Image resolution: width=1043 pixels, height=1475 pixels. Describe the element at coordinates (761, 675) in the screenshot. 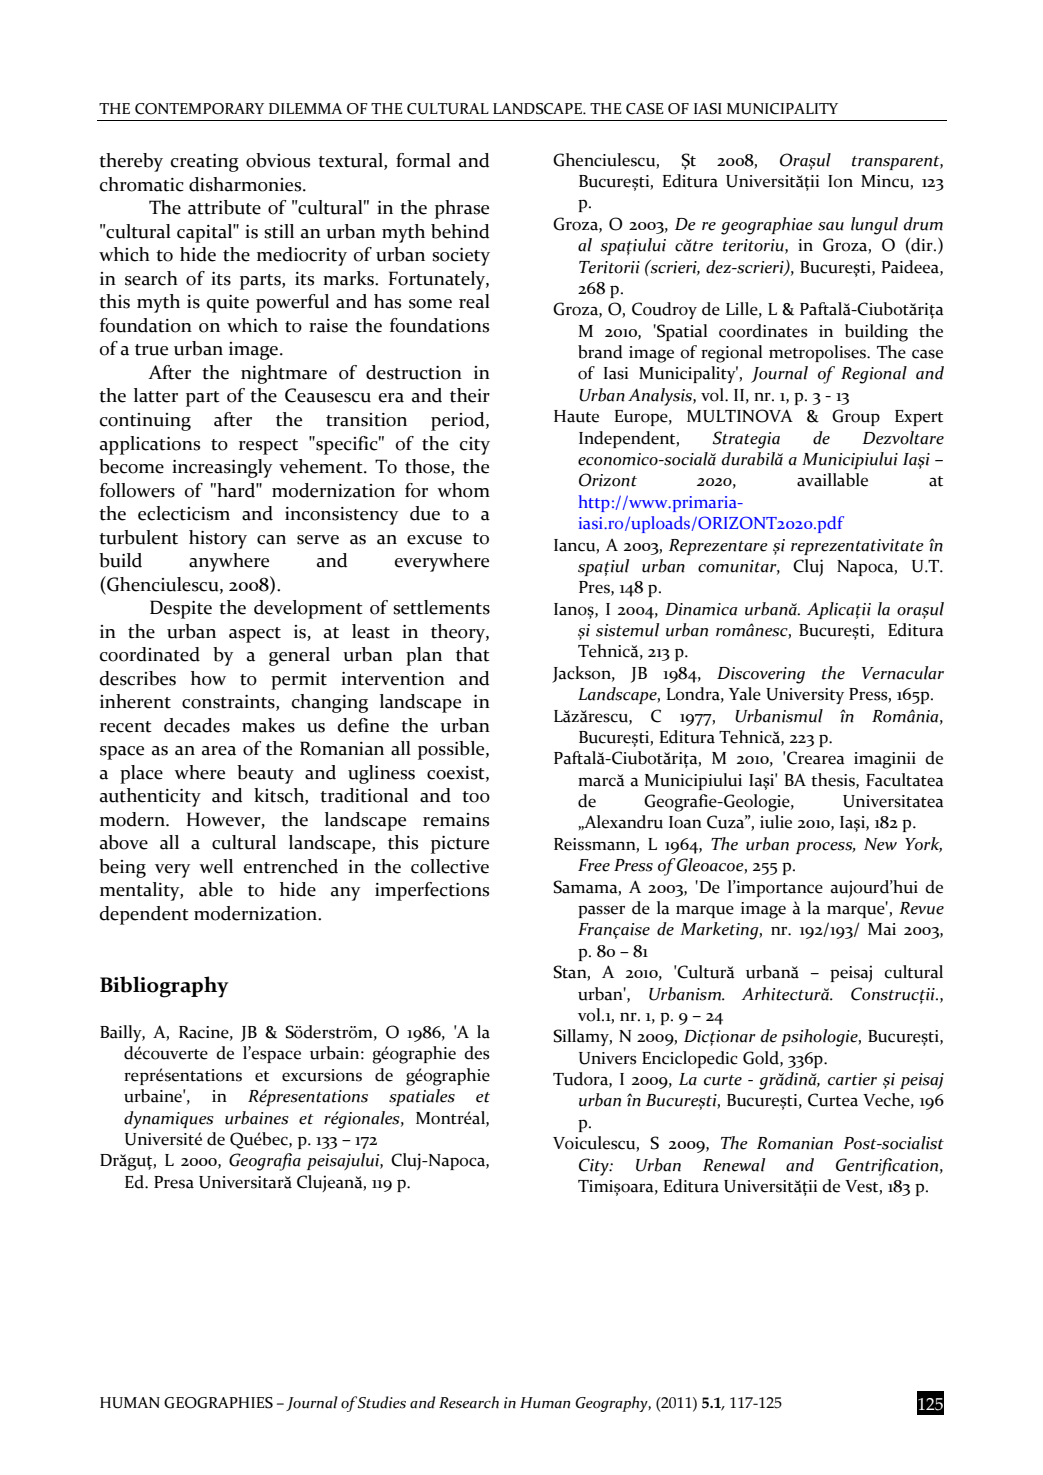

I see `Discovering` at that location.
